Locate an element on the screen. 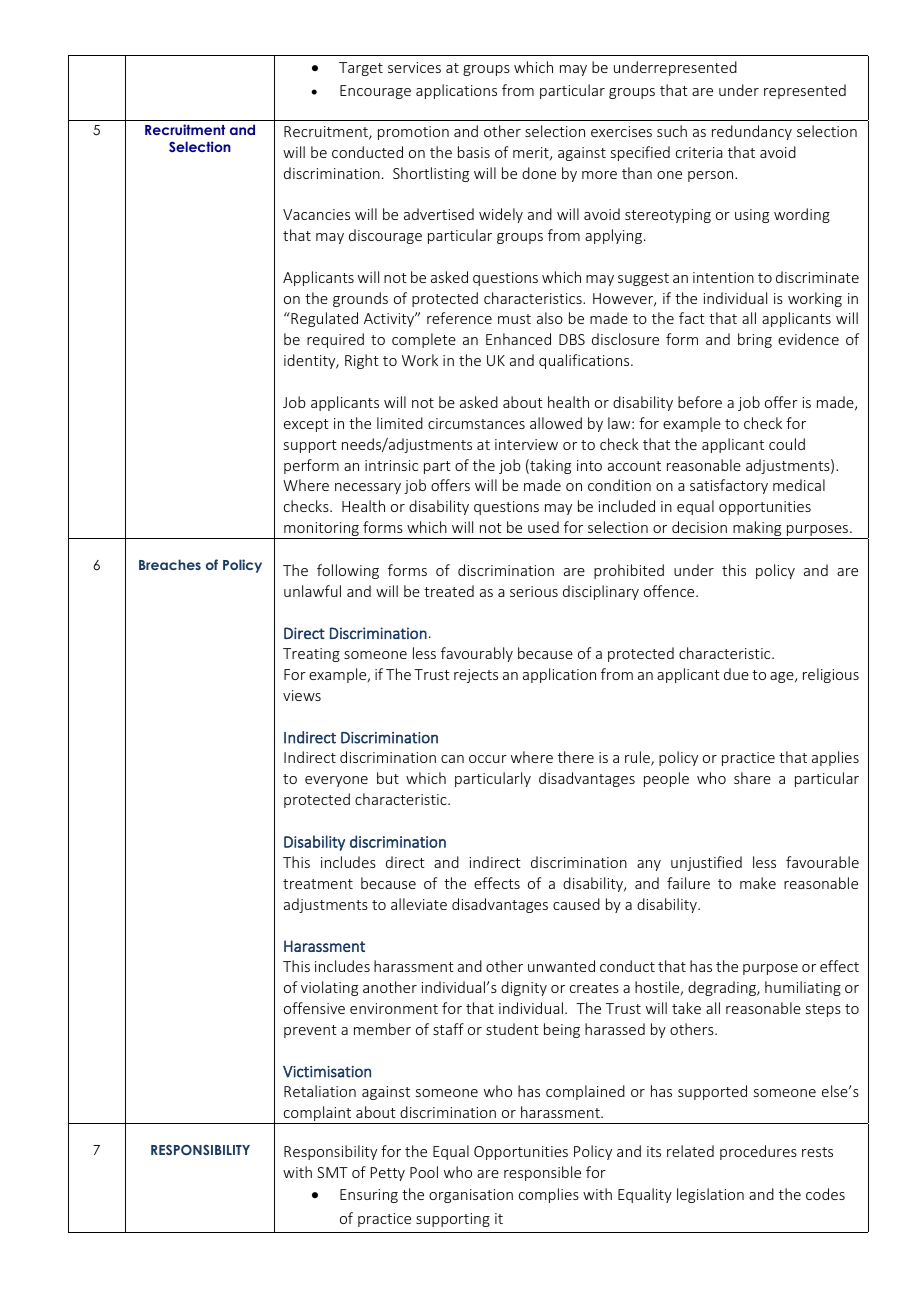 The image size is (924, 1308). everyone is located at coordinates (336, 781).
